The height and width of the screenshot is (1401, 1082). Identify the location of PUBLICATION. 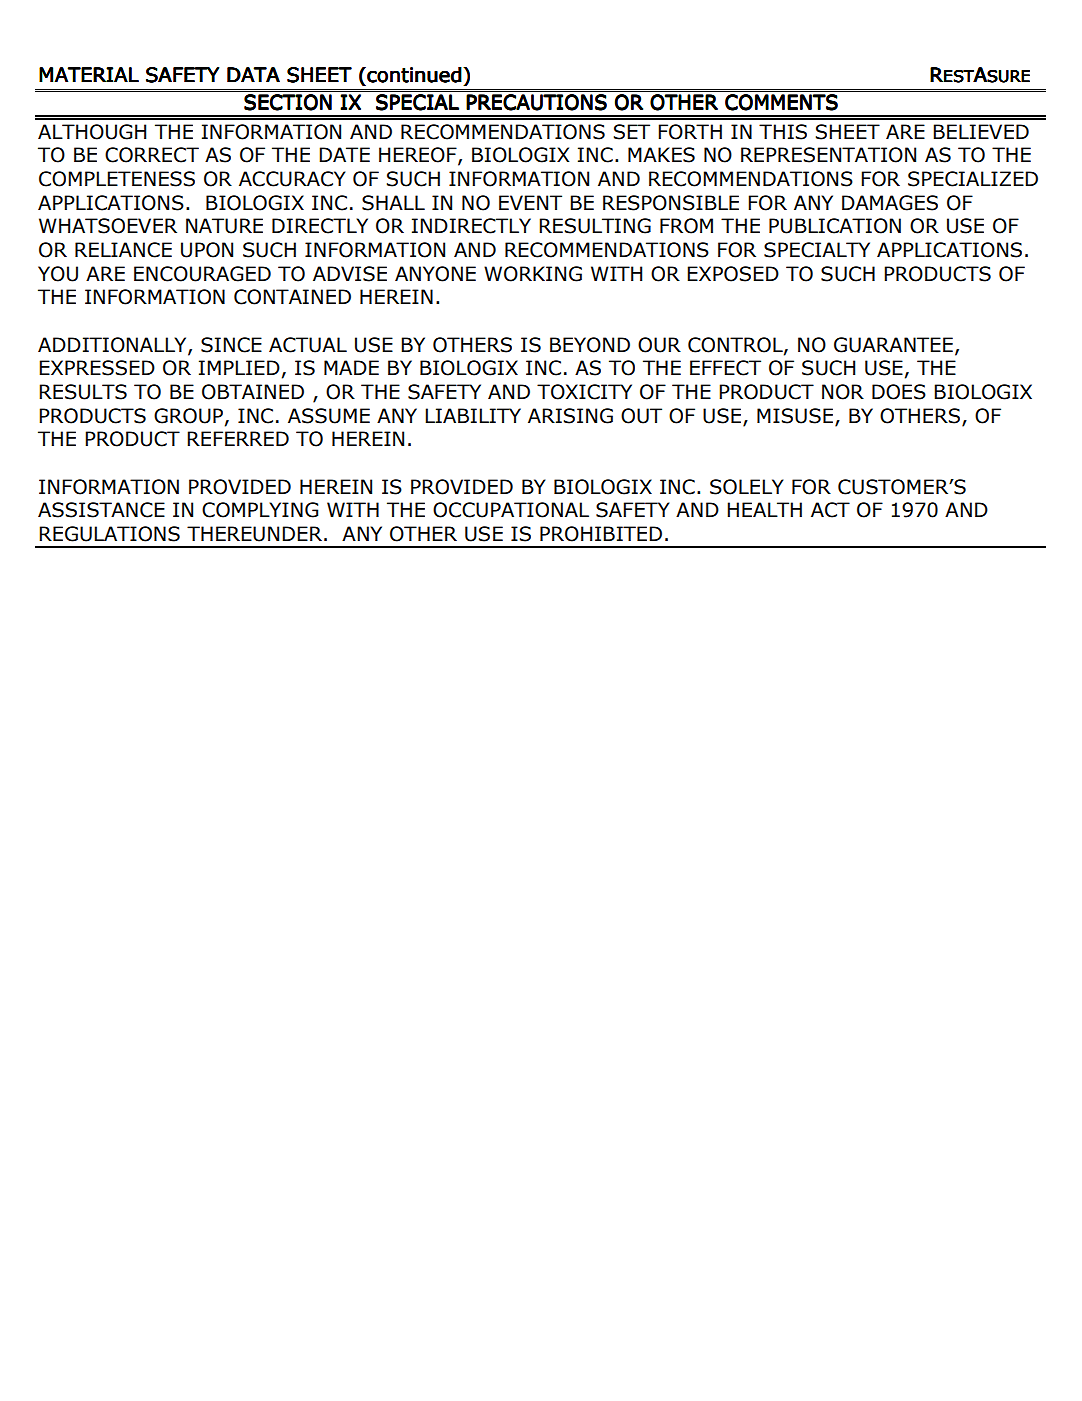
(835, 226).
